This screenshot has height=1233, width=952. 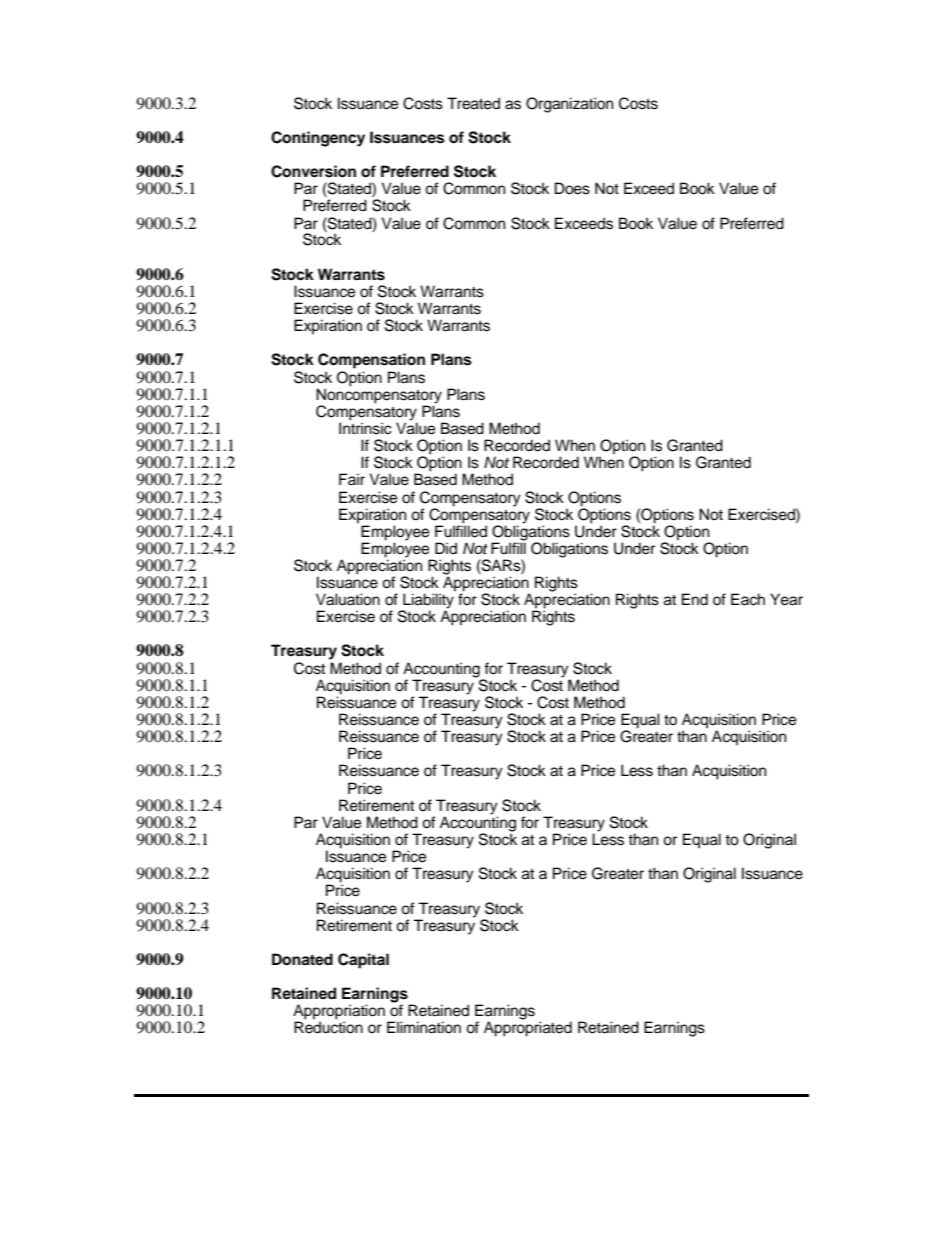 What do you see at coordinates (786, 599) in the screenshot?
I see `Year` at bounding box center [786, 599].
